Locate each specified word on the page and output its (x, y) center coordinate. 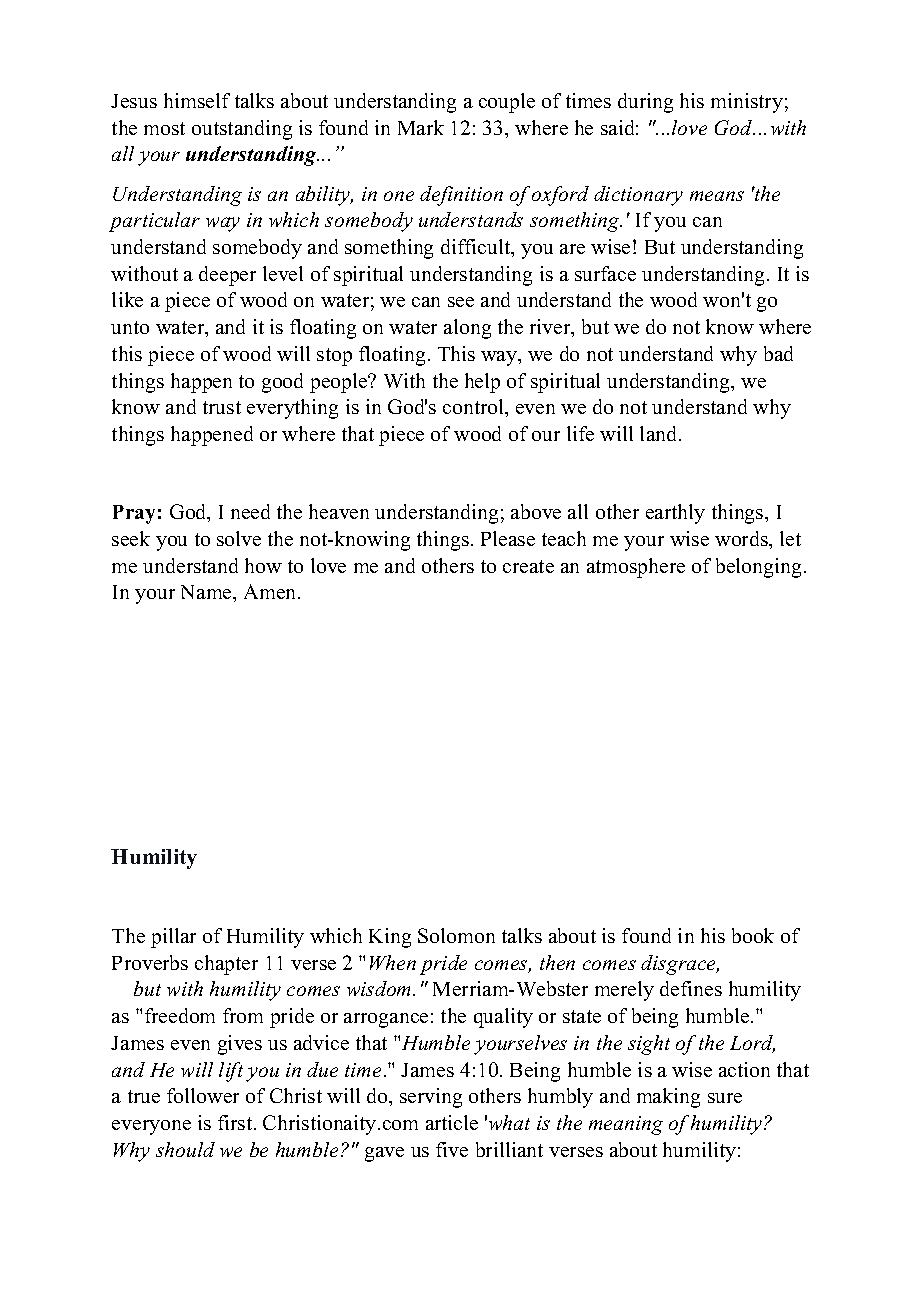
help (482, 383)
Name (207, 592)
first (236, 1122)
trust (222, 407)
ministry (747, 103)
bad (778, 353)
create (528, 566)
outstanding (242, 130)
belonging (758, 568)
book (753, 935)
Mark (421, 127)
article (452, 1122)
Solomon (456, 935)
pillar (173, 938)
